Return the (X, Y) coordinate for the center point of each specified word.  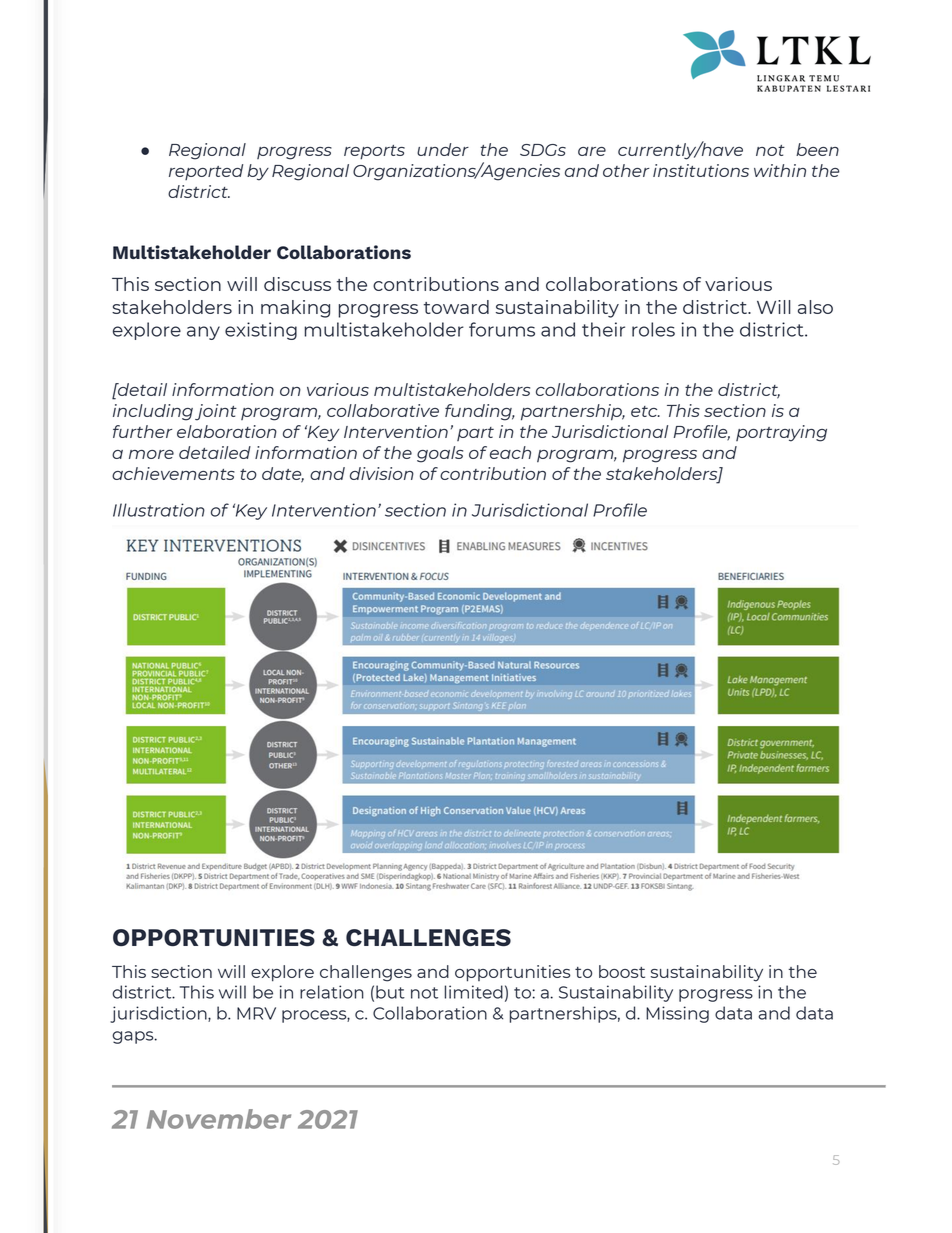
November (219, 1119)
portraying (781, 433)
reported (206, 172)
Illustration (159, 510)
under (443, 149)
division (382, 473)
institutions (701, 170)
